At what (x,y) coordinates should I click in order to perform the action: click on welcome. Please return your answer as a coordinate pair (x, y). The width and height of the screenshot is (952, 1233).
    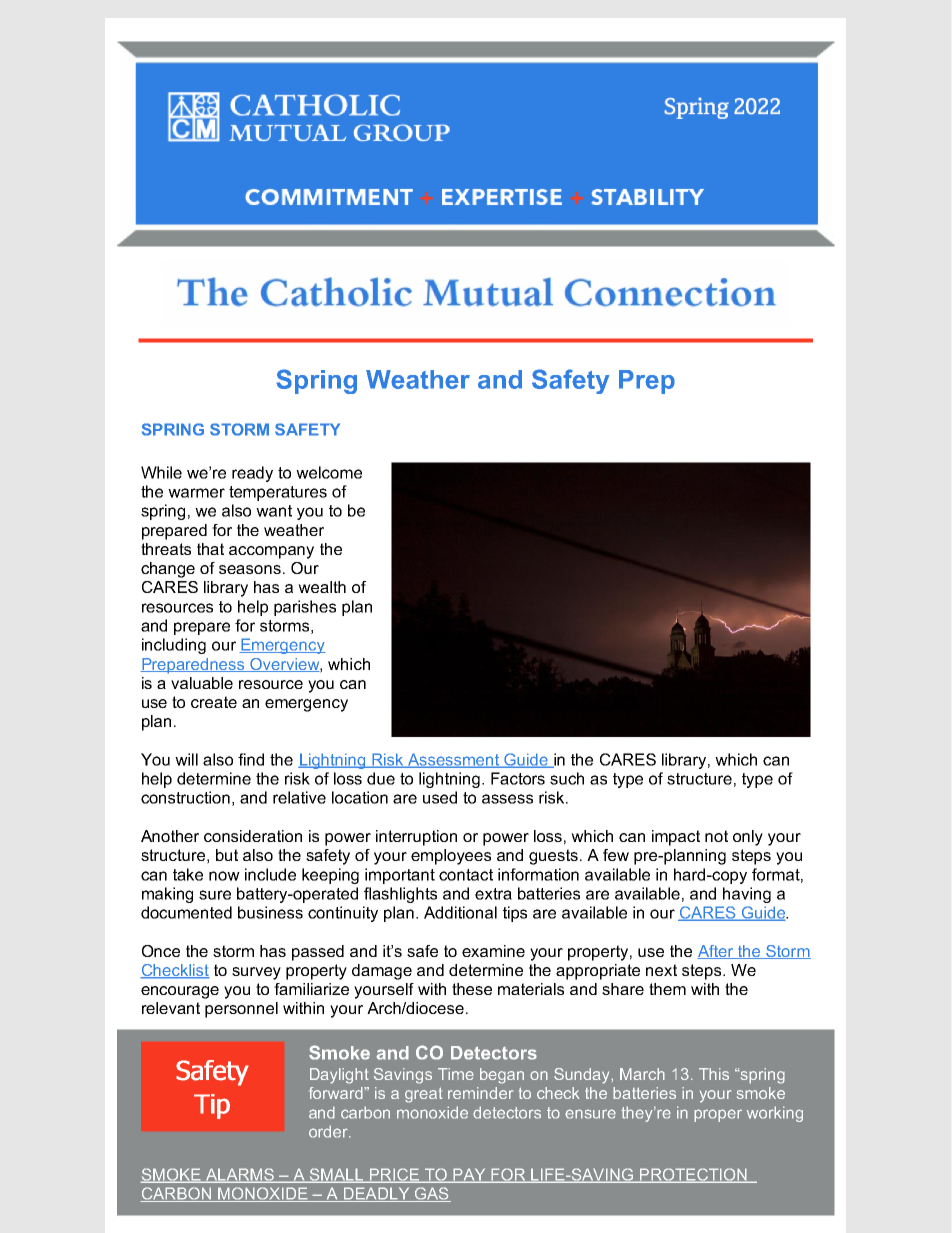
    Looking at the image, I should click on (329, 472).
